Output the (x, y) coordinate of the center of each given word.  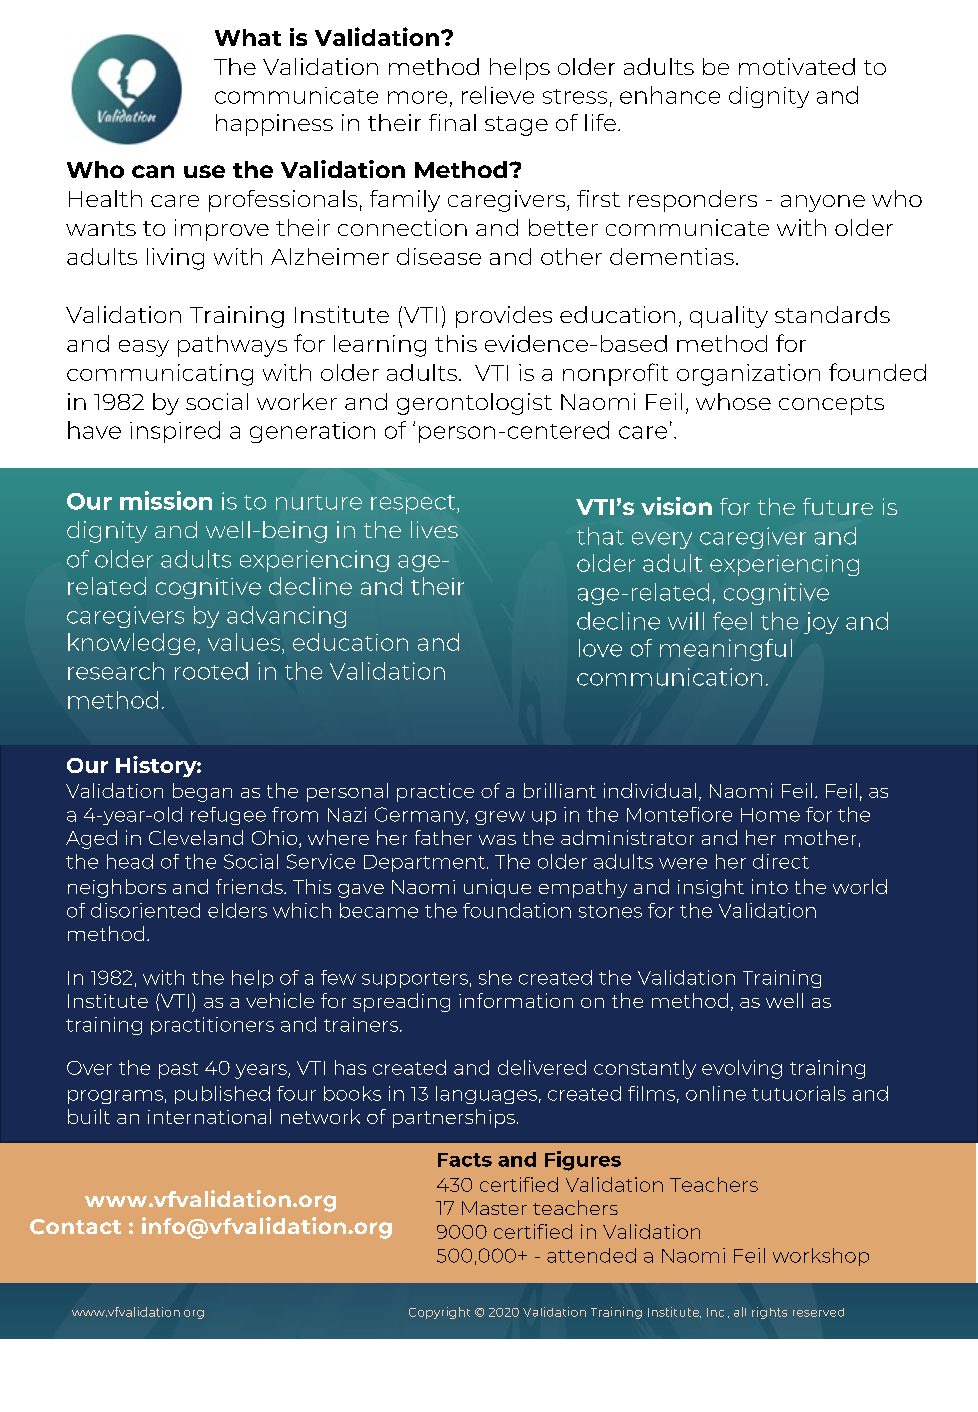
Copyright (439, 1313)
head (130, 861)
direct (781, 861)
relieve (498, 95)
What (248, 37)
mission (166, 500)
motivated (797, 66)
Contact (75, 1227)
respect (414, 504)
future (838, 506)
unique (497, 888)
